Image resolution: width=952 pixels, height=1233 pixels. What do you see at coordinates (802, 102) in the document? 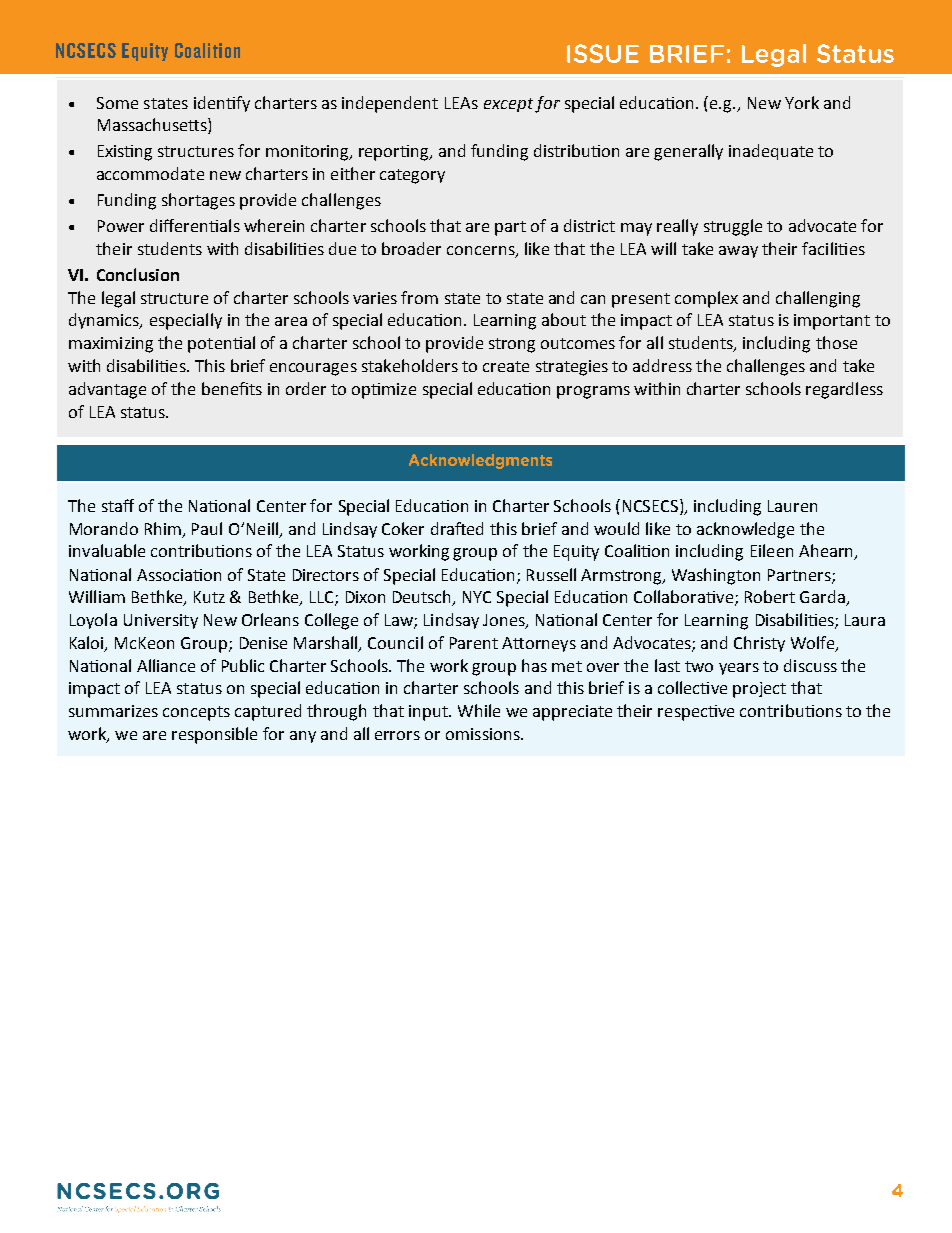
I see `York` at bounding box center [802, 102].
